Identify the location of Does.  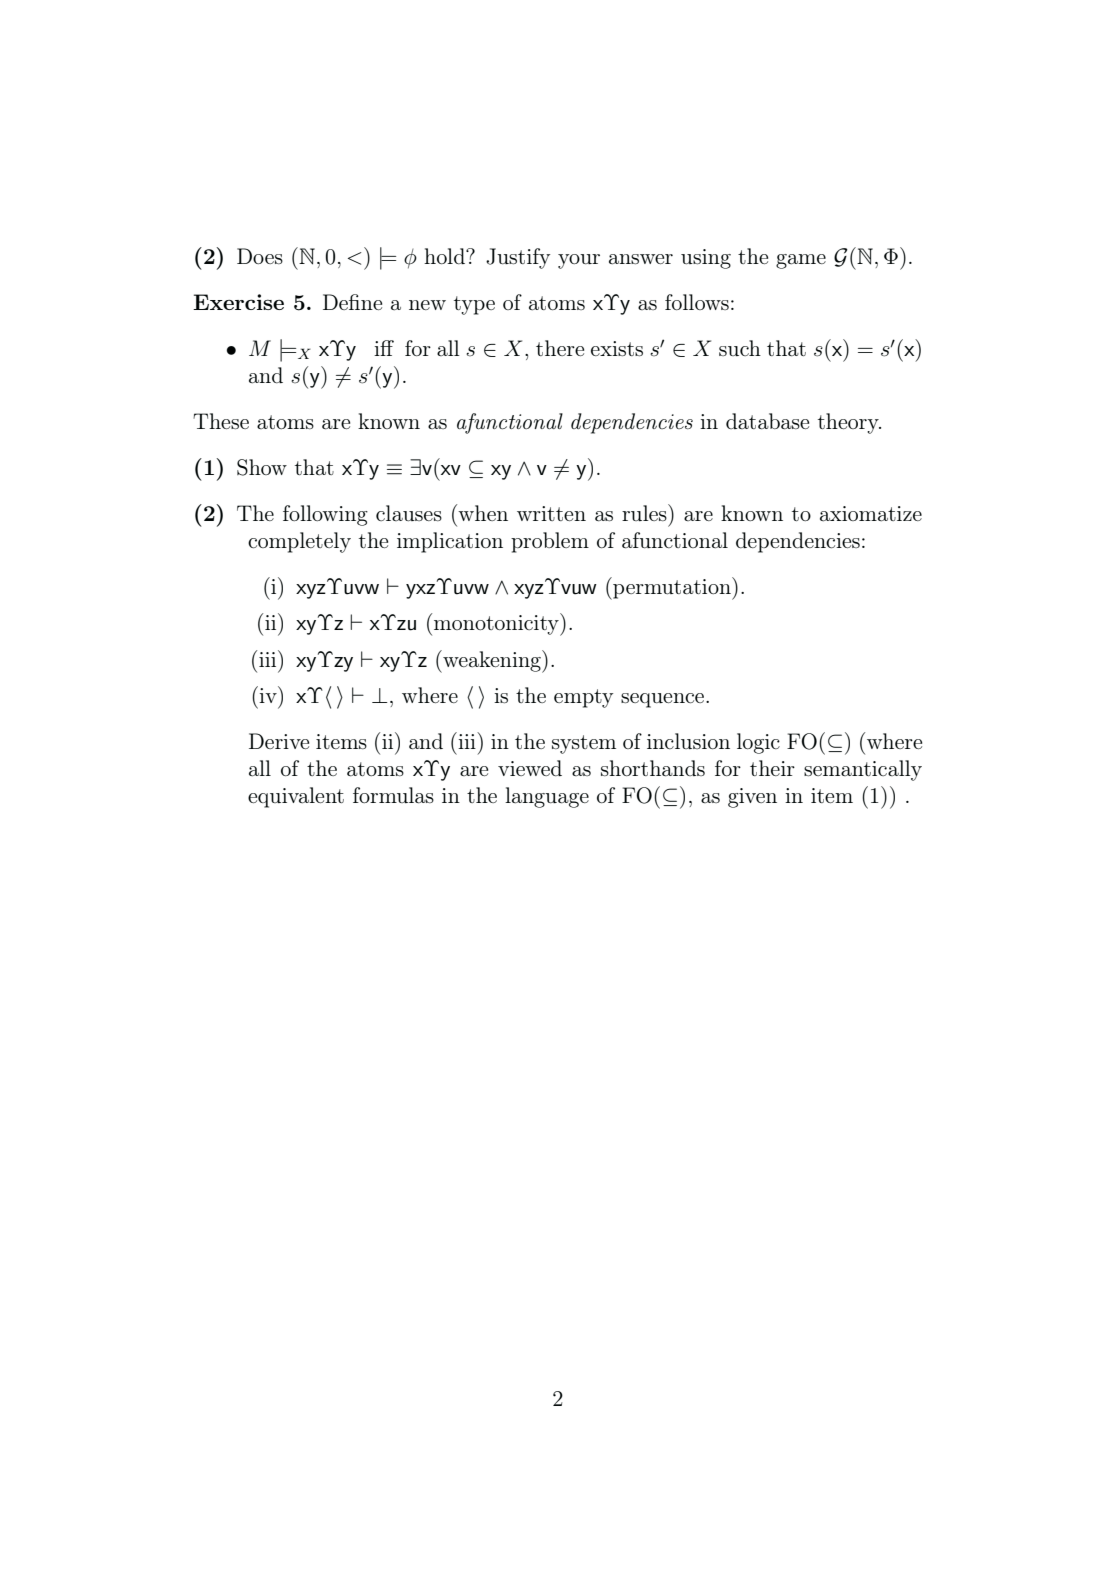
(260, 256).
